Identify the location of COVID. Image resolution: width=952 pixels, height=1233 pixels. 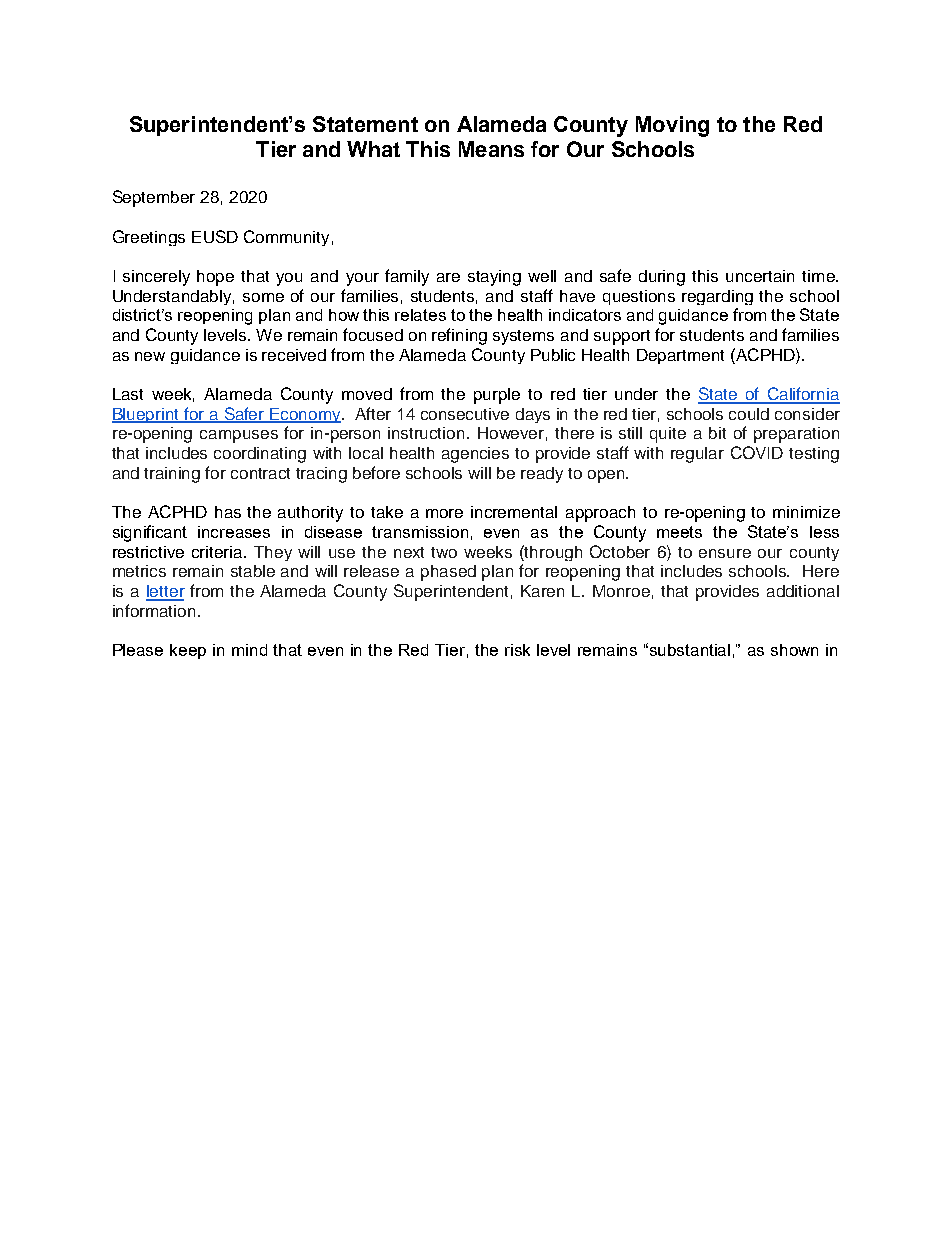
(757, 452).
